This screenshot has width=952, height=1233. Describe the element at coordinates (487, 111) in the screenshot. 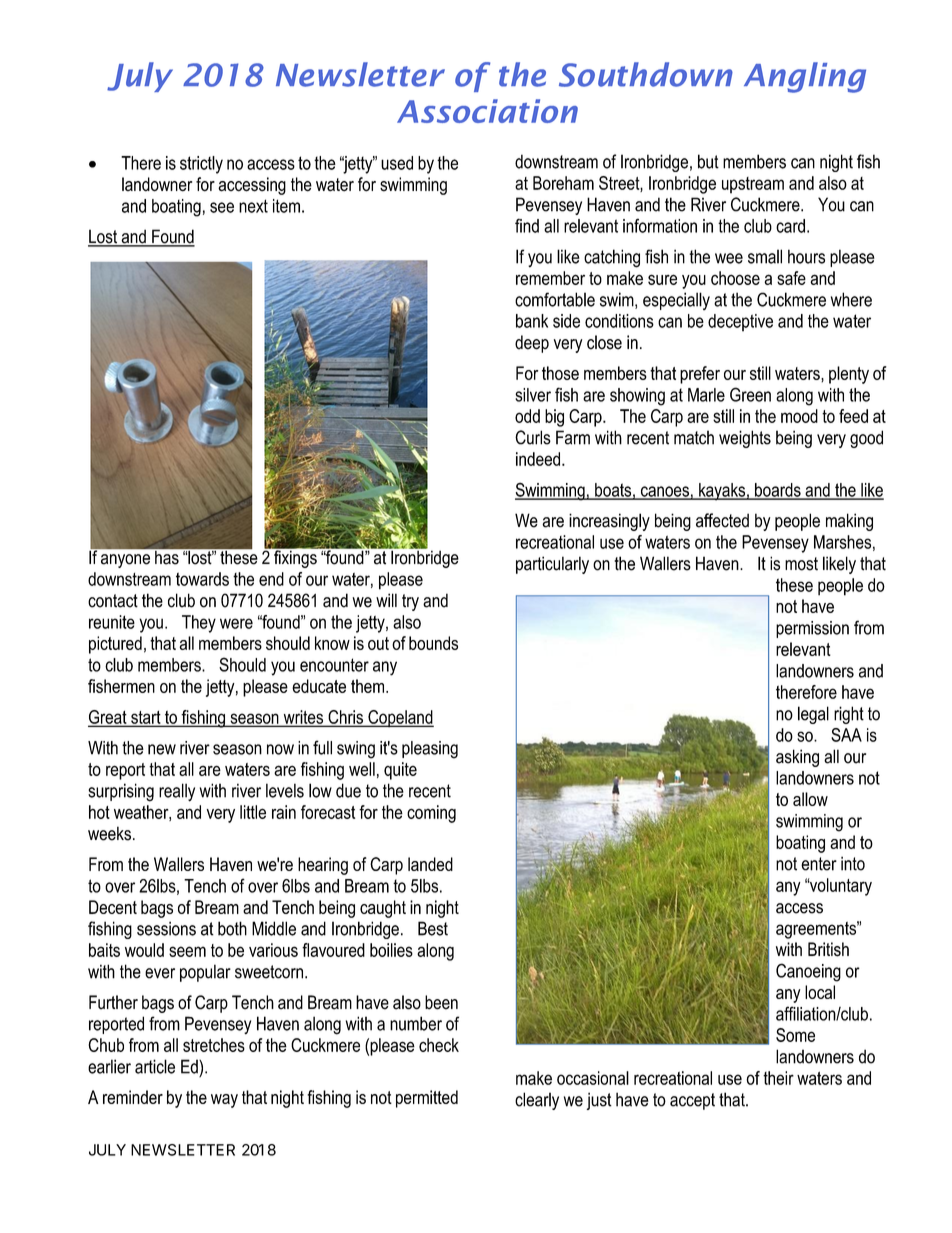

I see `Association` at that location.
